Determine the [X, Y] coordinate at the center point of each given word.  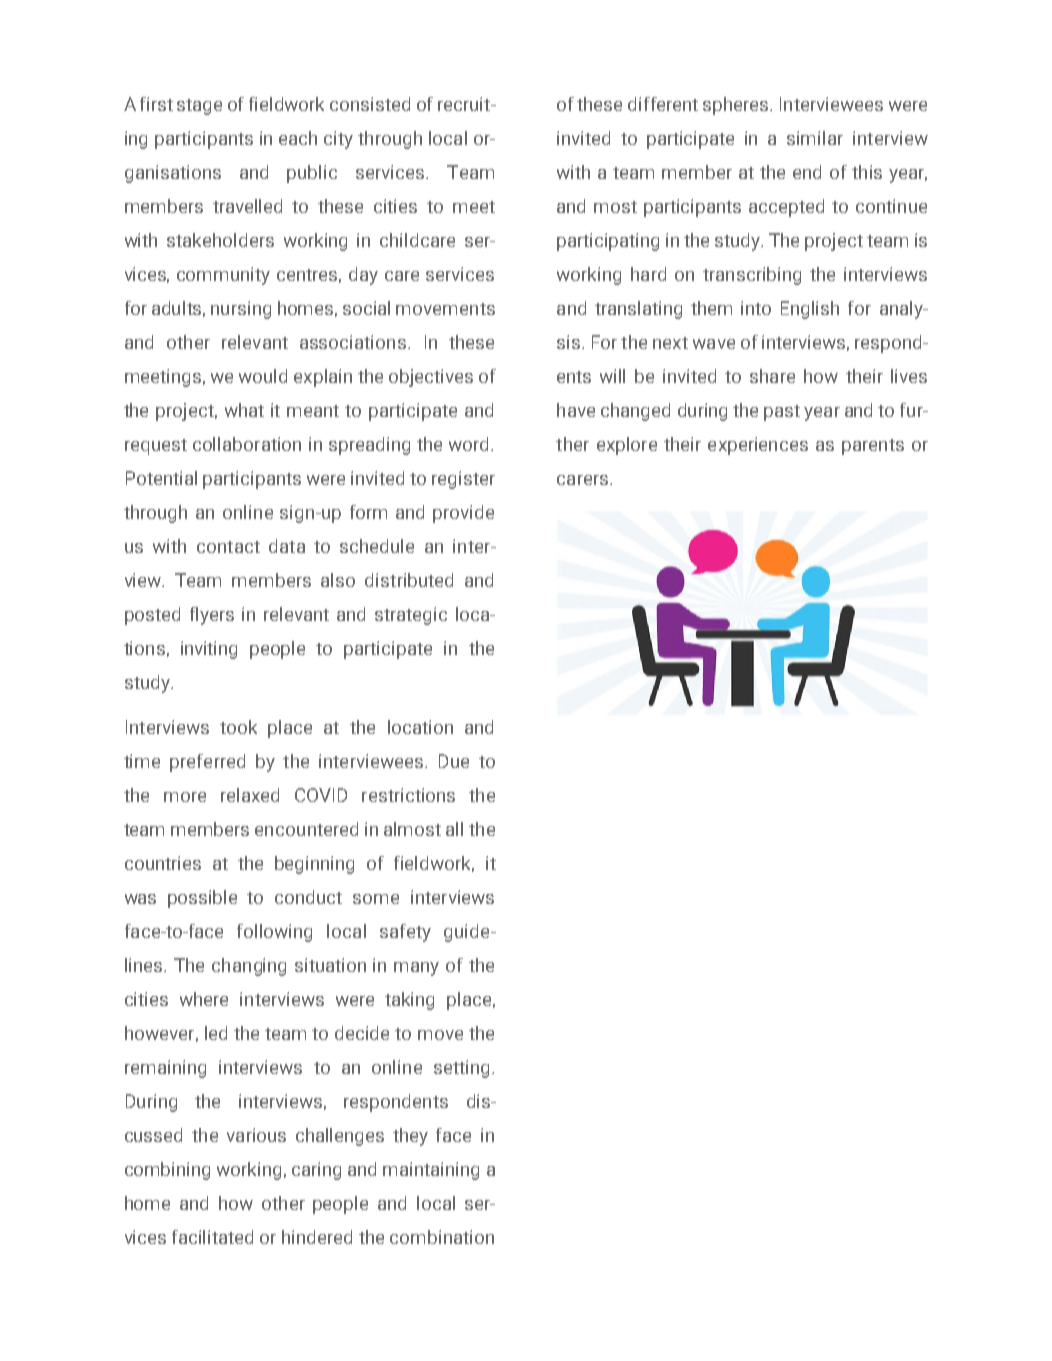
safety [405, 933]
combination [442, 1237]
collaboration [247, 444]
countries [163, 863]
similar [815, 138]
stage [199, 107]
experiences [758, 446]
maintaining [431, 1171]
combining [167, 1171]
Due [454, 761]
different [663, 104]
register [463, 480]
